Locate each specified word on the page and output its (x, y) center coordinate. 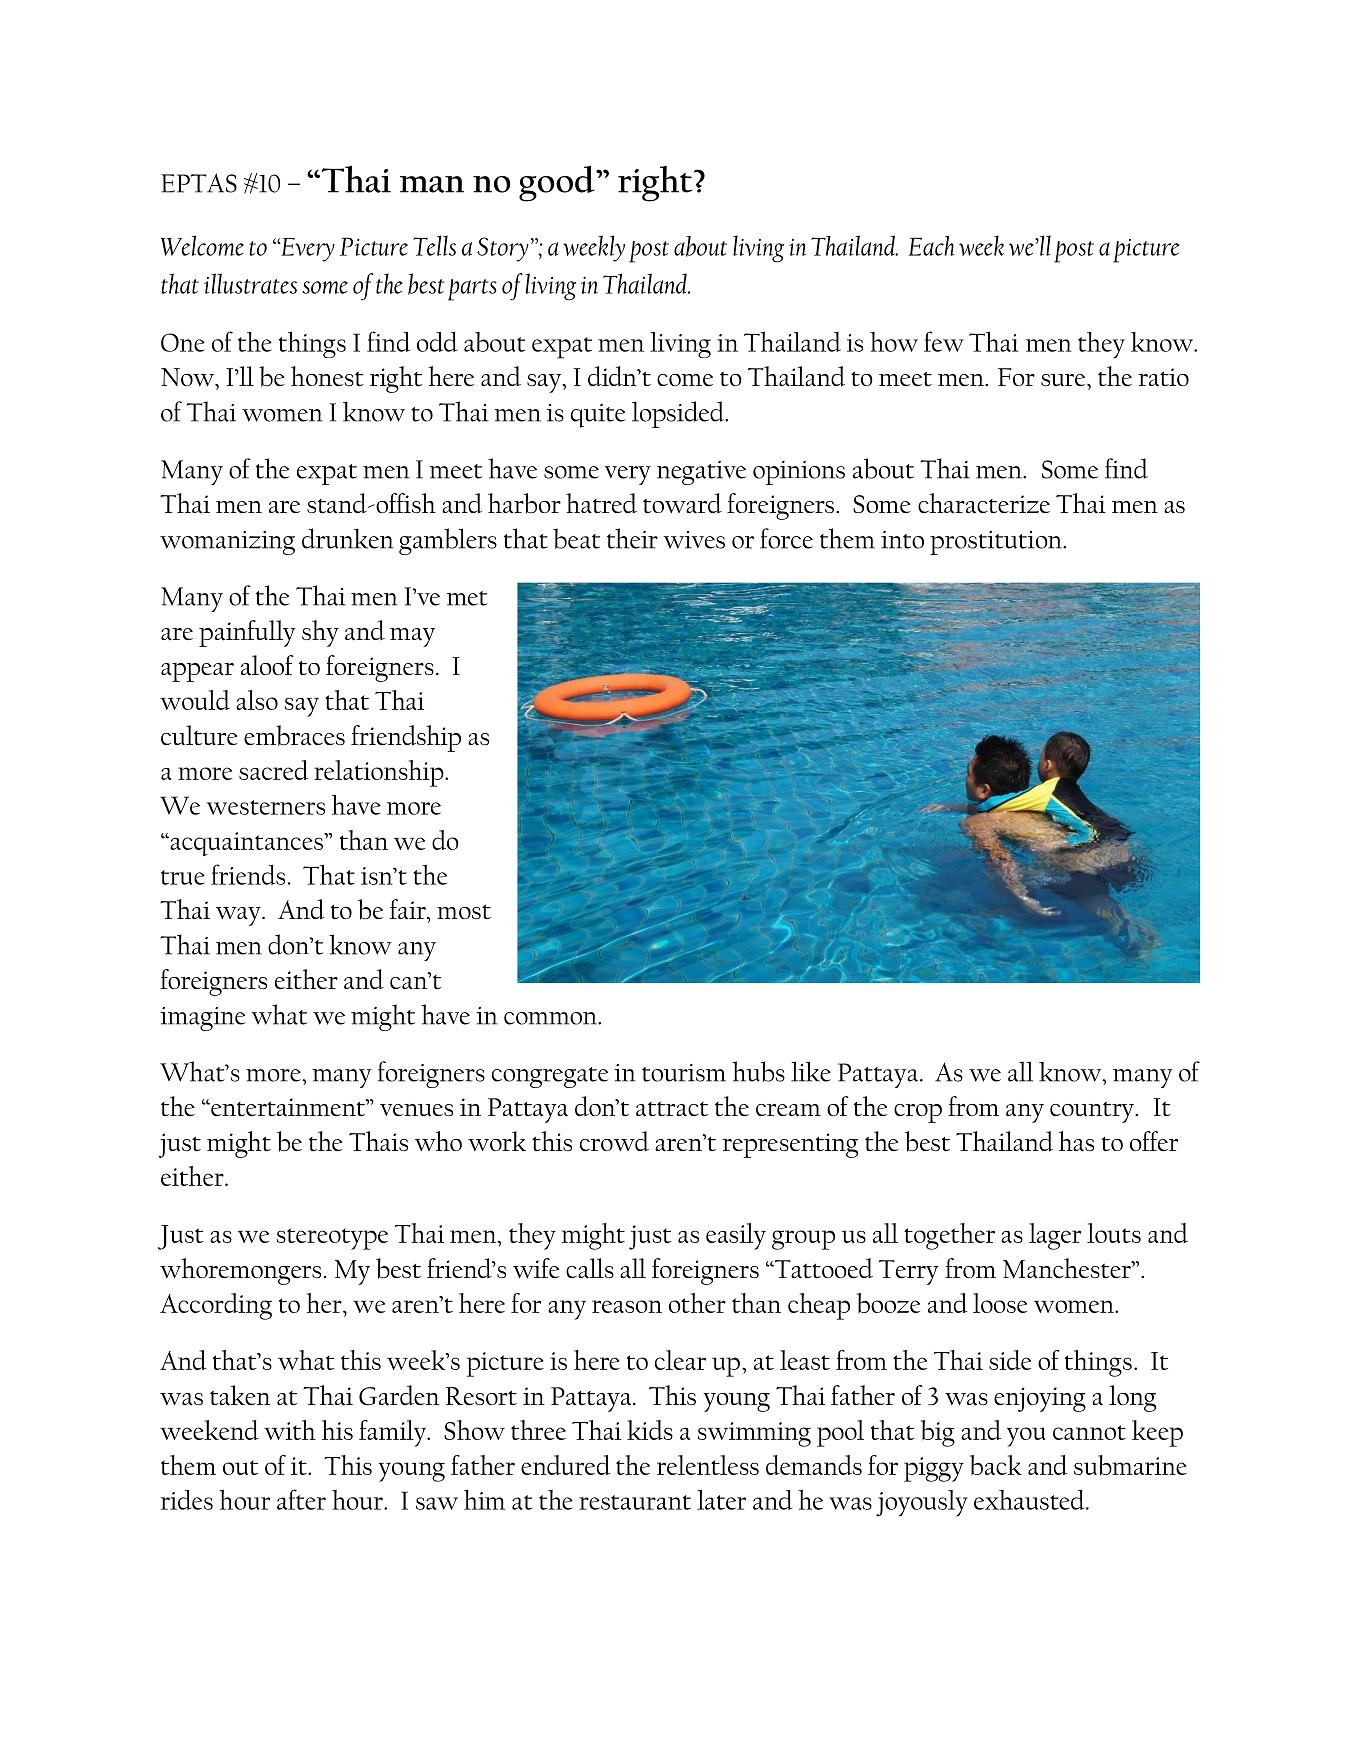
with (290, 1430)
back (996, 1465)
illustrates (250, 283)
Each (931, 246)
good (558, 183)
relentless (708, 1465)
